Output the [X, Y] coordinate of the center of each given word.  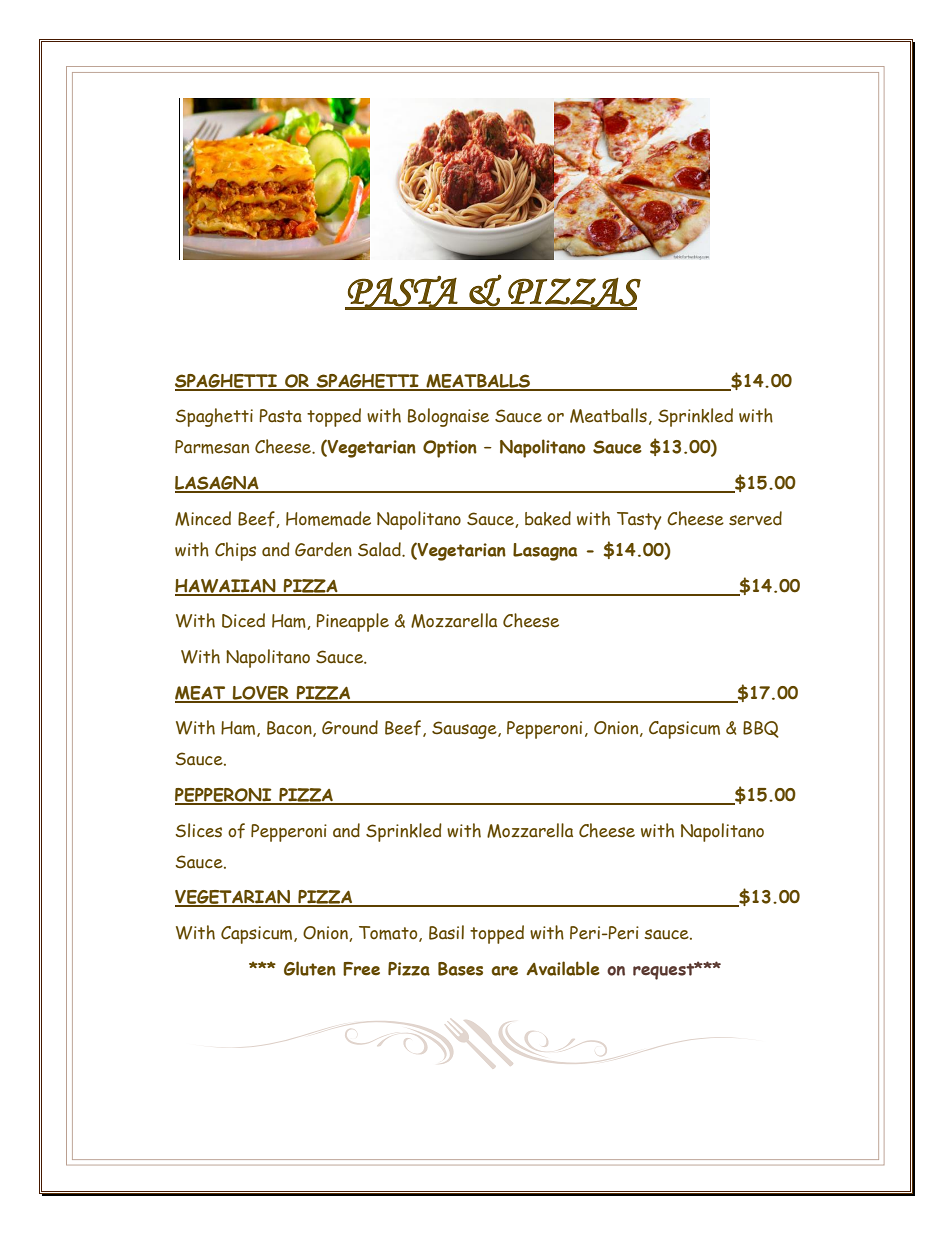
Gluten [310, 968]
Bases [460, 969]
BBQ [761, 729]
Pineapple [352, 622]
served [755, 518]
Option [450, 449]
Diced [243, 620]
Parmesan [212, 447]
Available [563, 968]
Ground [350, 727]
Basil [446, 932]
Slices [198, 830]
